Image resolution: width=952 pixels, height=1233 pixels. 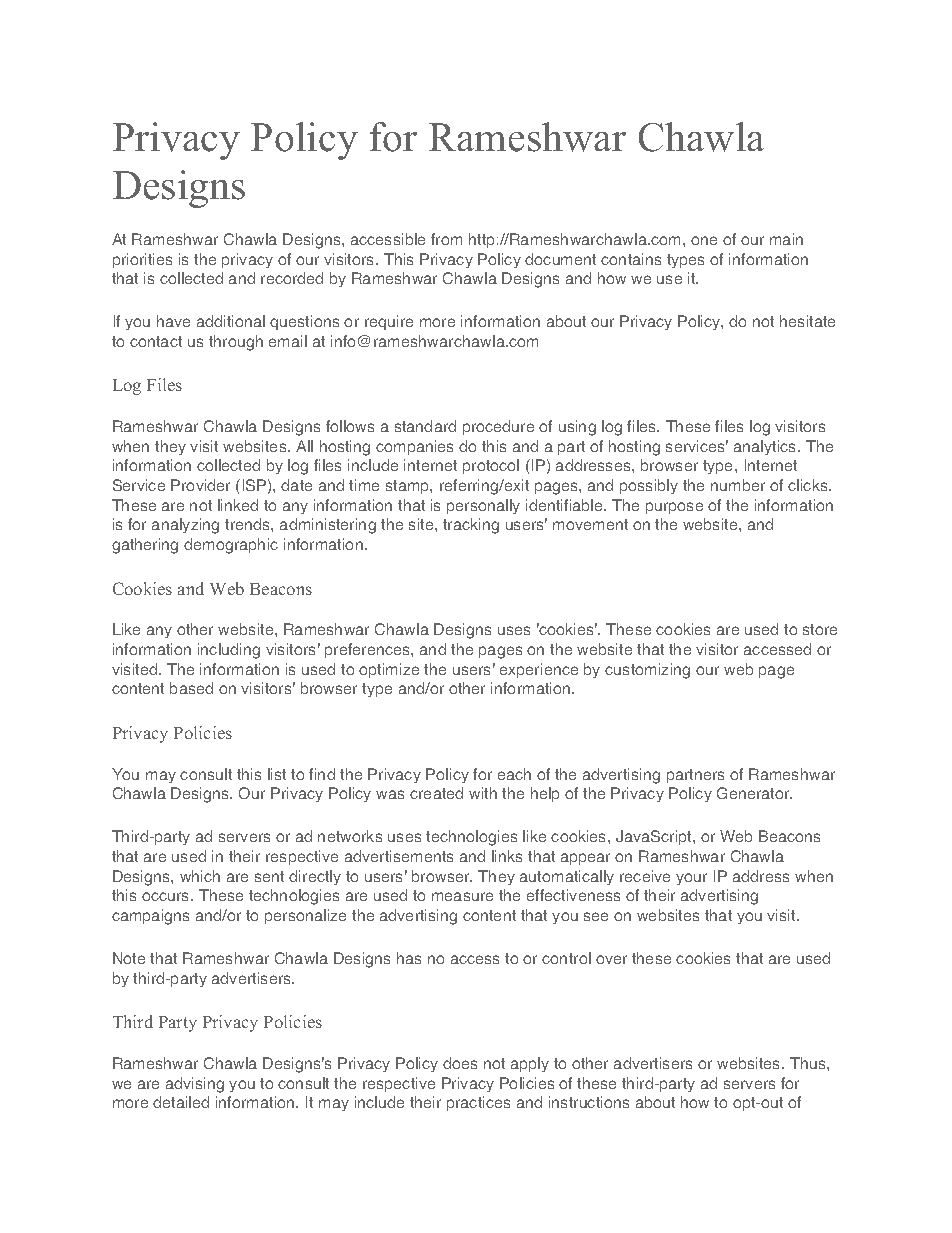 What do you see at coordinates (142, 260) in the screenshot?
I see `priorities` at bounding box center [142, 260].
